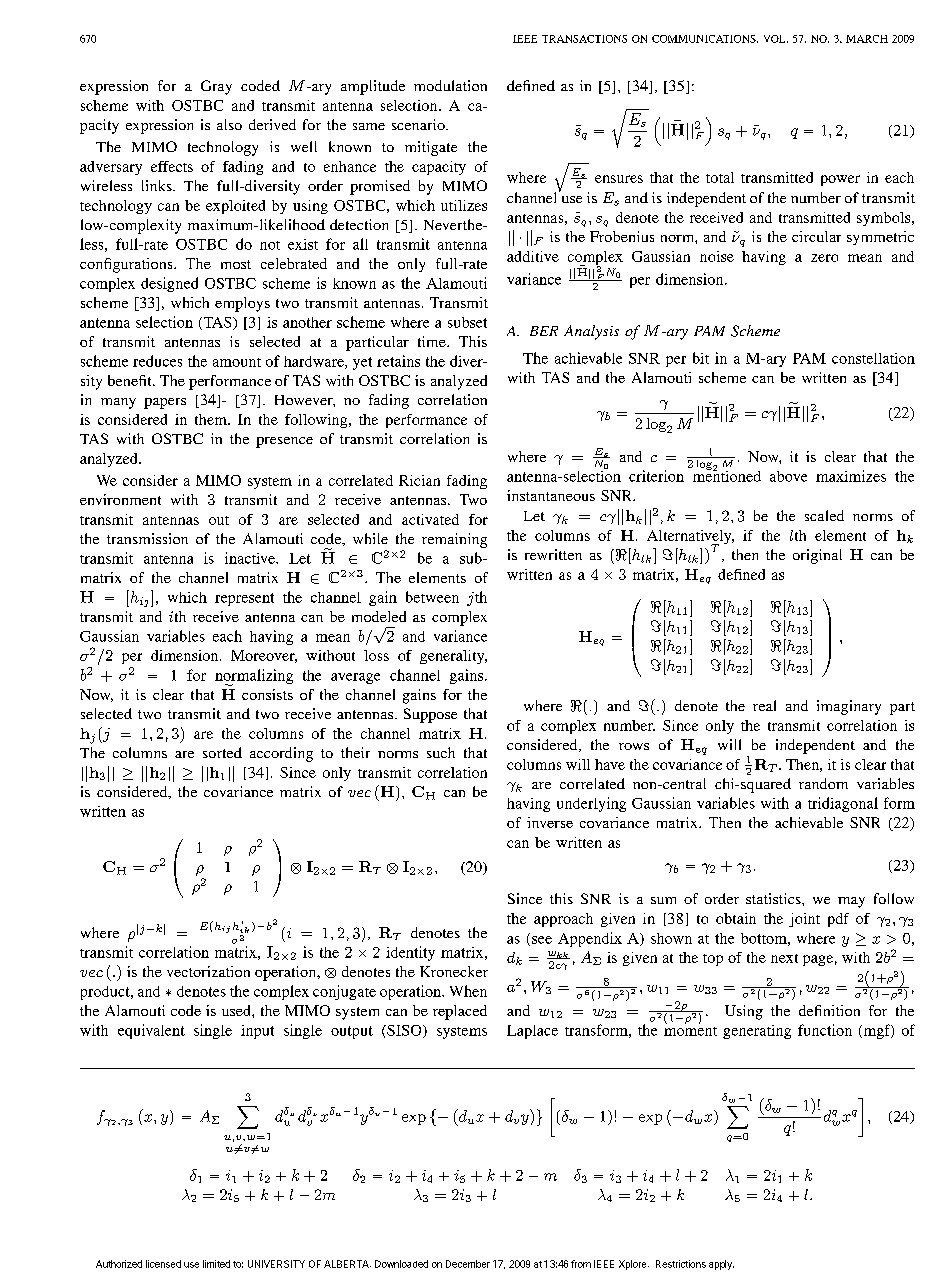  I want to click on limited, so click(216, 1264).
